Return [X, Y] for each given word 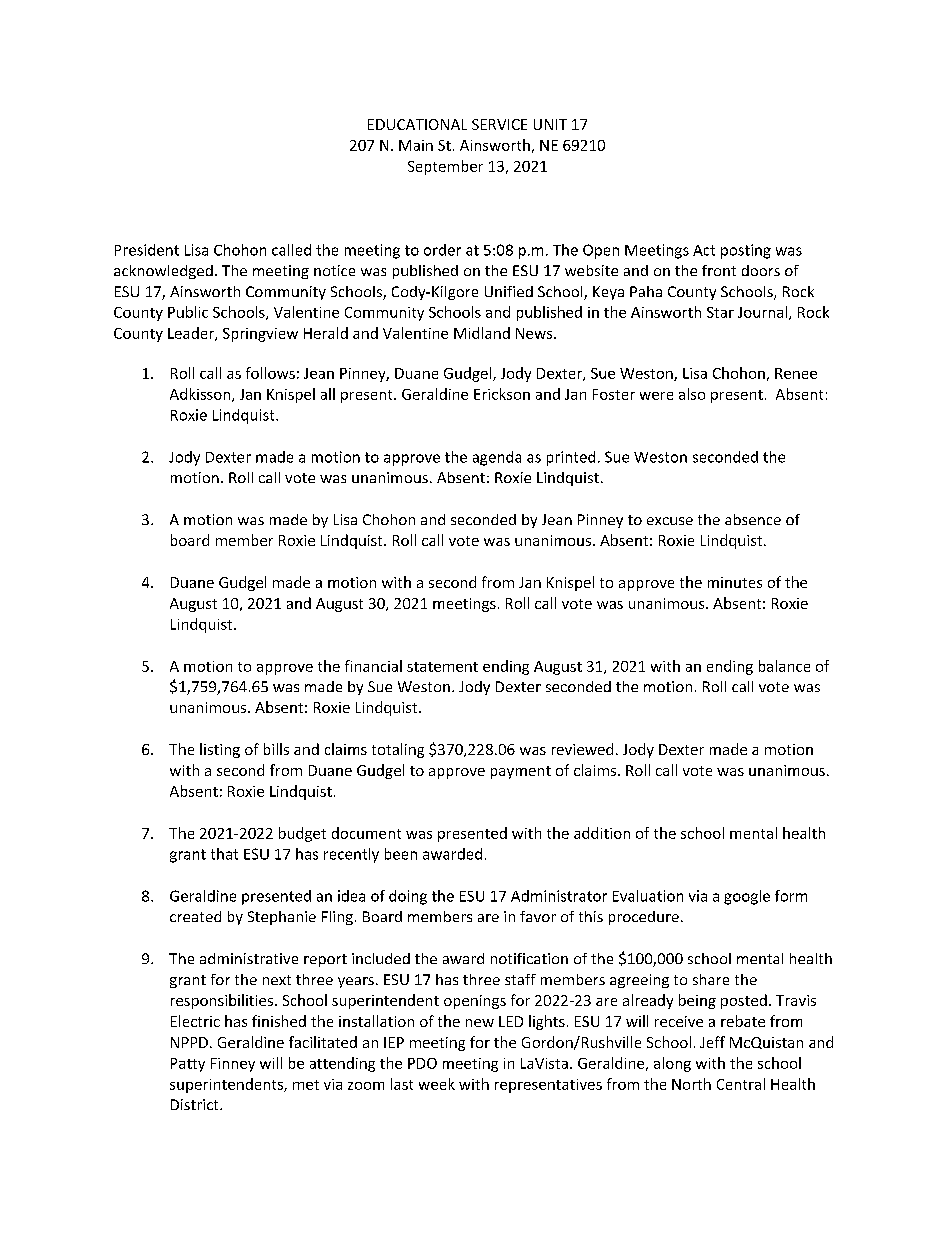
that [224, 854]
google [747, 897]
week [437, 1084]
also [692, 394]
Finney [233, 1065]
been [401, 854]
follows [270, 373]
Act [704, 250]
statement [442, 667]
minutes [735, 582]
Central [741, 1084]
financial [373, 666]
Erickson [502, 394]
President [147, 250]
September [445, 167]
